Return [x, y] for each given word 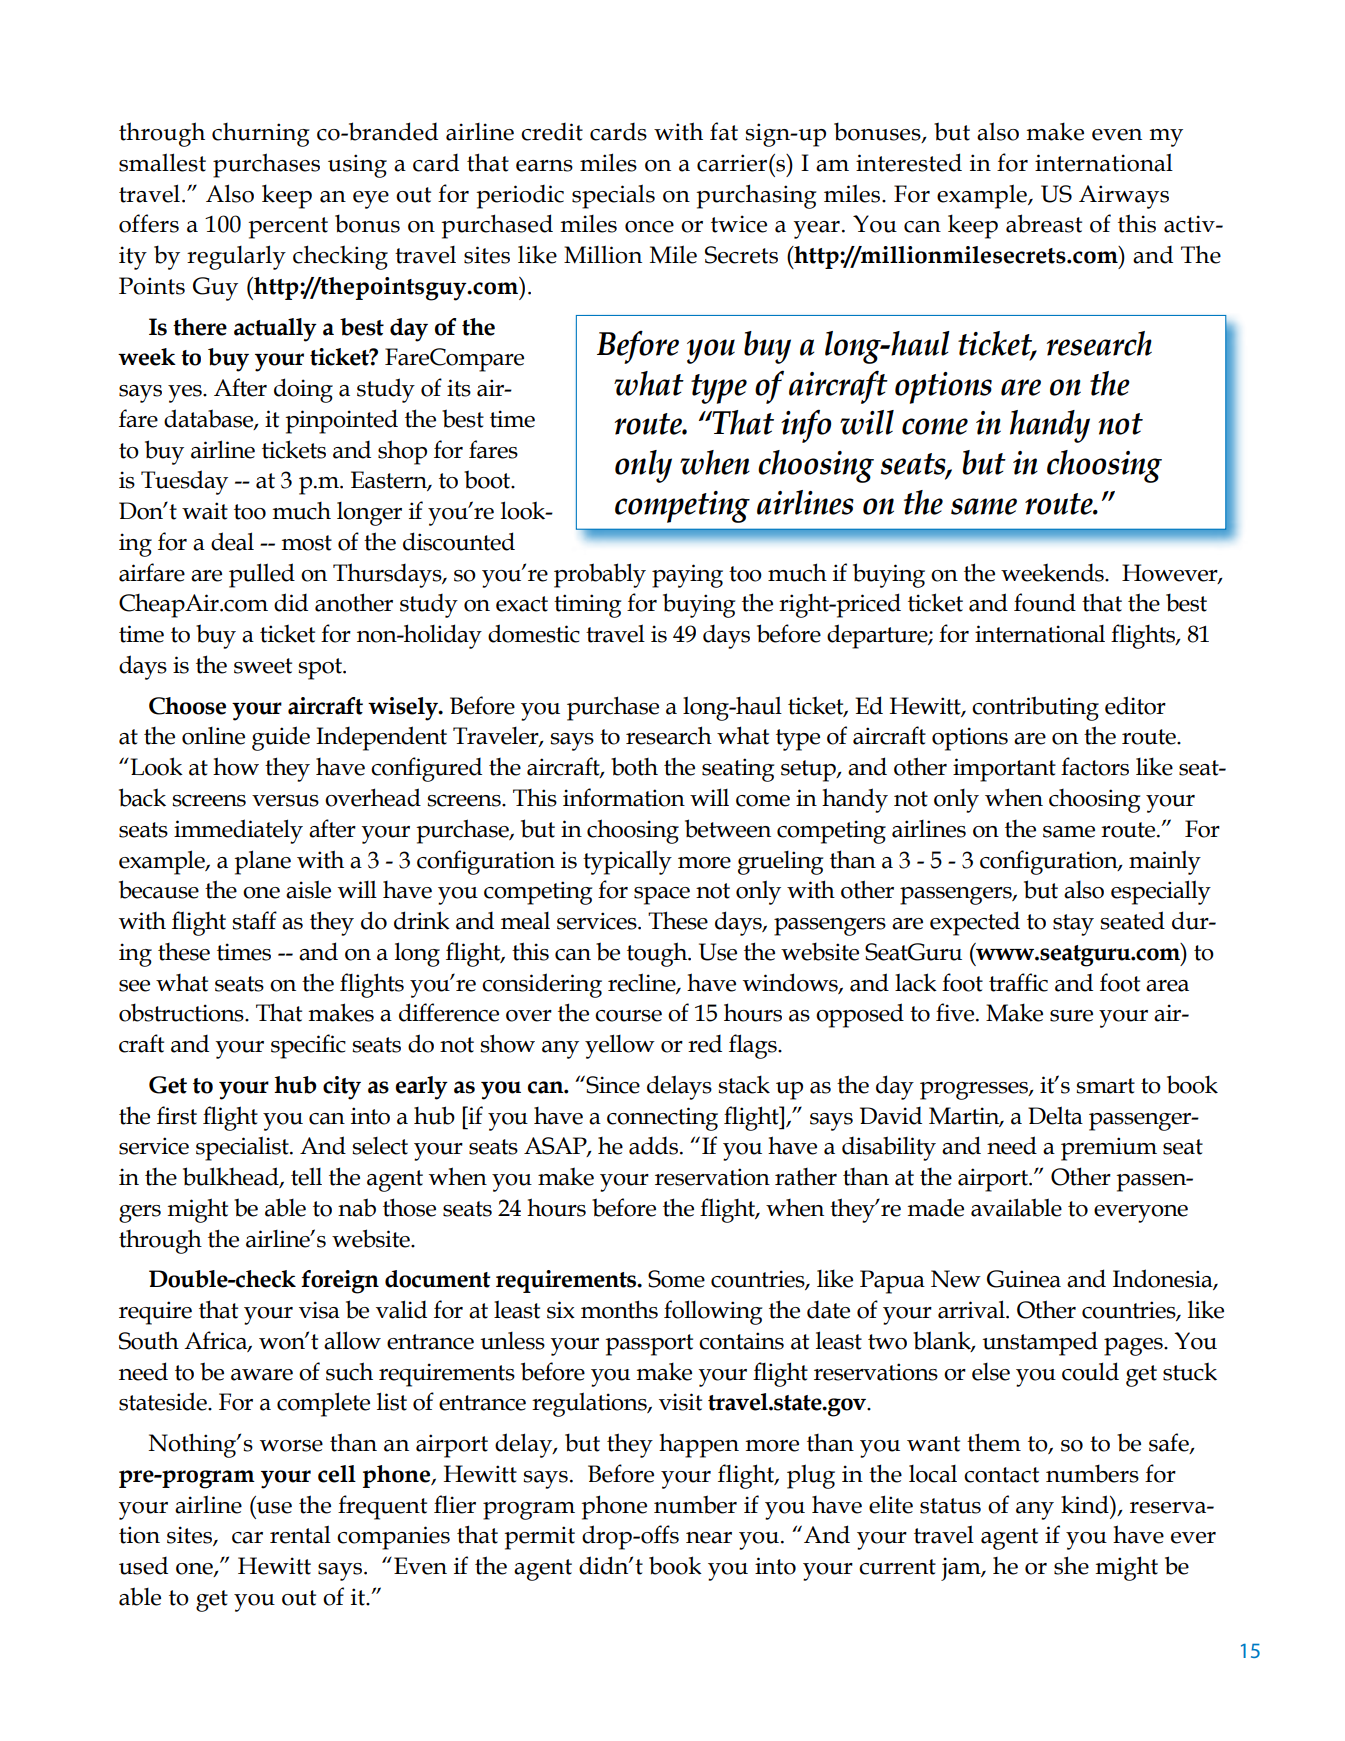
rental [300, 1534]
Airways [1124, 197]
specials [613, 196]
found [1045, 602]
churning [260, 135]
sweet [263, 666]
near [709, 1538]
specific [308, 1046]
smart [1105, 1086]
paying [687, 576]
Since [612, 1084]
